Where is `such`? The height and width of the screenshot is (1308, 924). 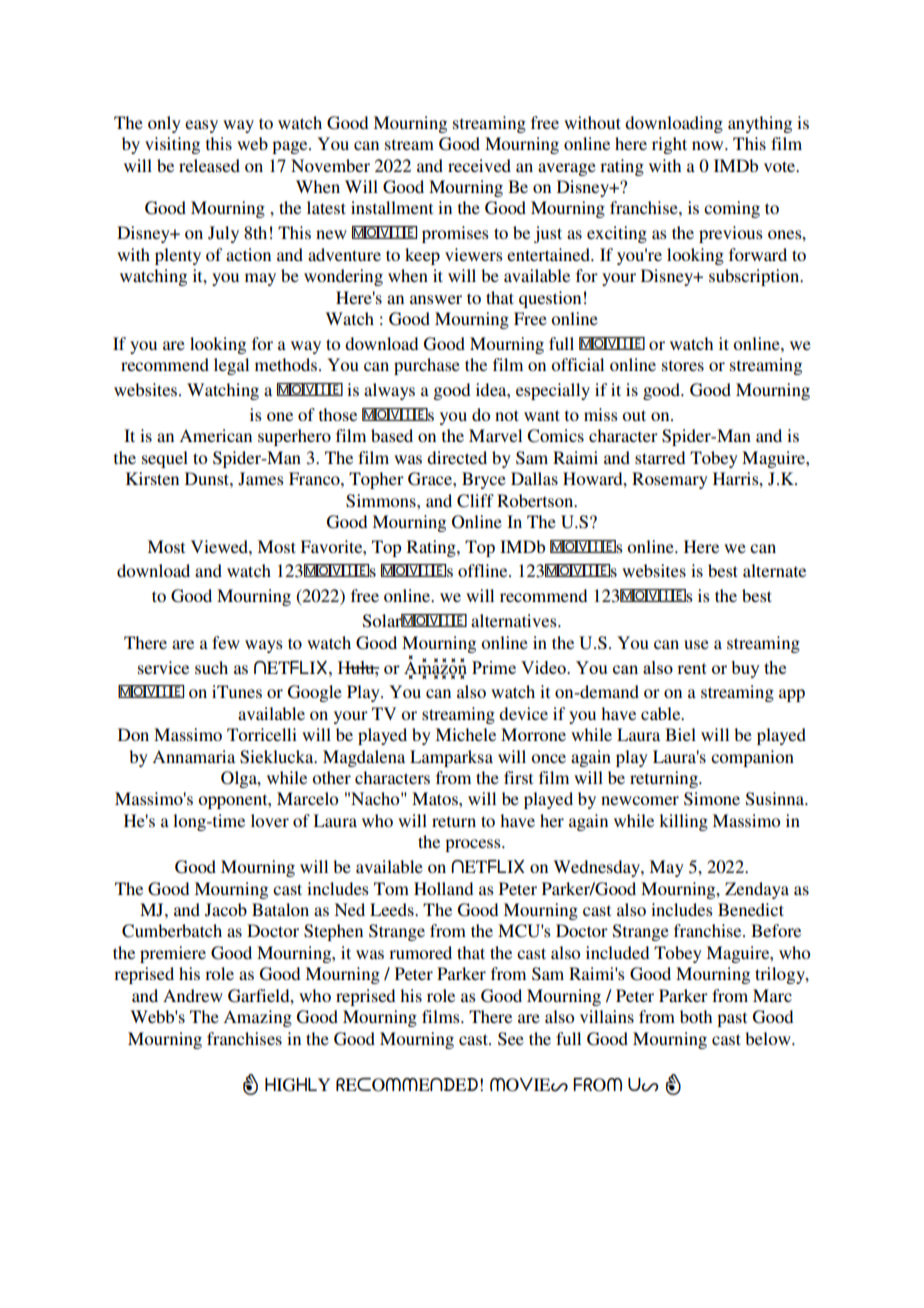
such is located at coordinates (211, 667).
